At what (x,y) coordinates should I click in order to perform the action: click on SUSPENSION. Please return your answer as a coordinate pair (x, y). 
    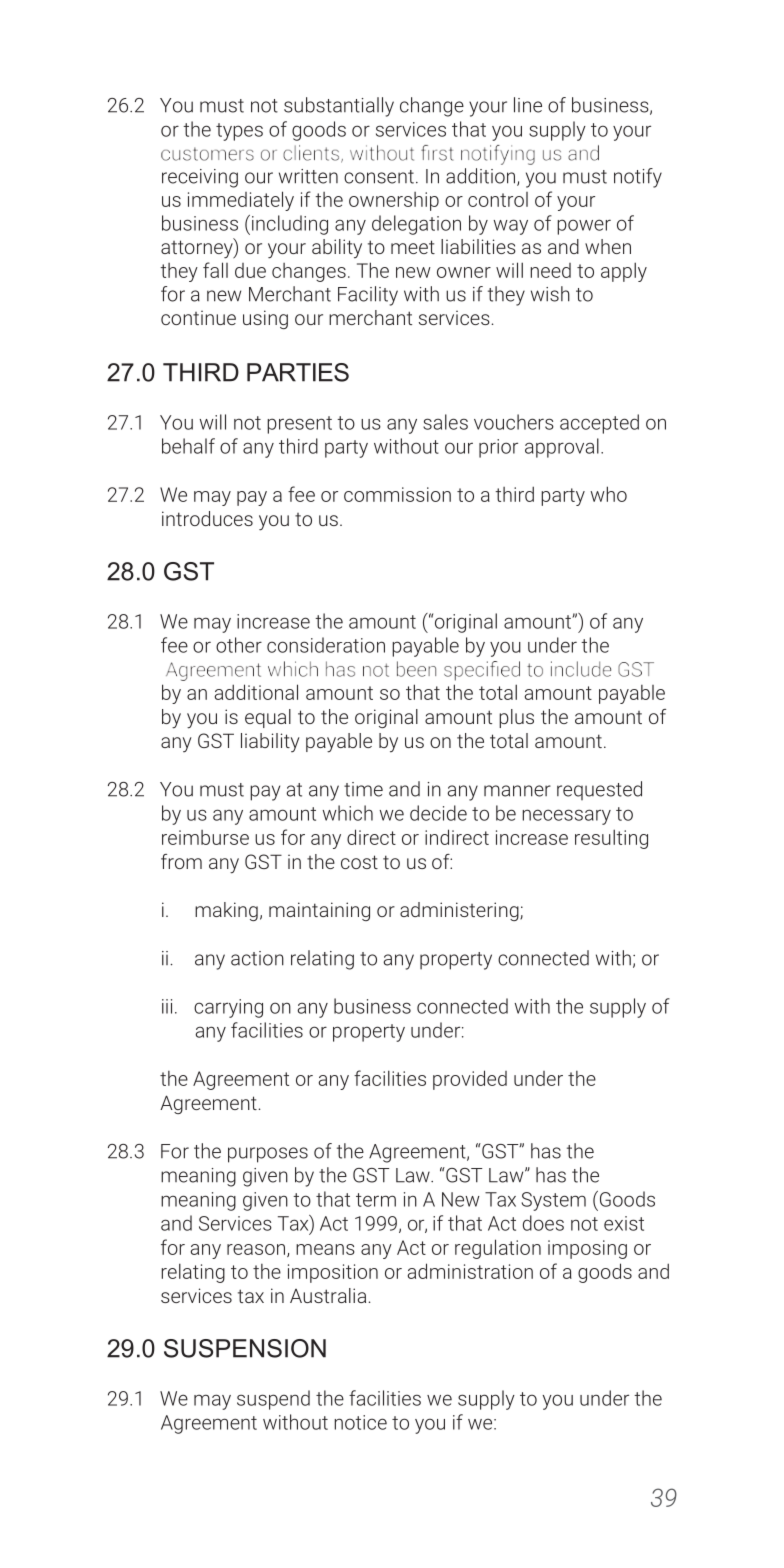
    Looking at the image, I should click on (245, 1348).
